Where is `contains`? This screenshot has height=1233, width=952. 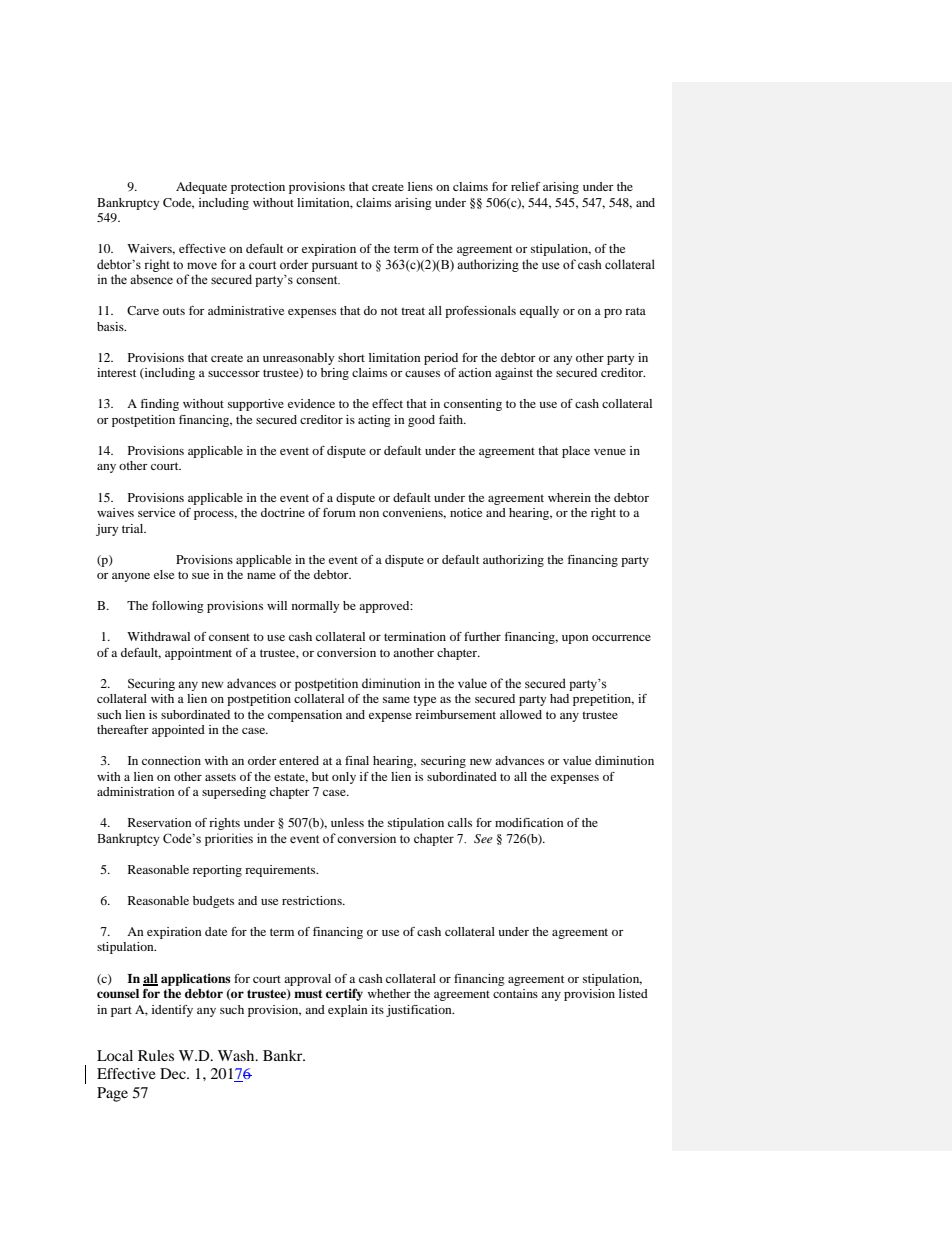 contains is located at coordinates (515, 993).
